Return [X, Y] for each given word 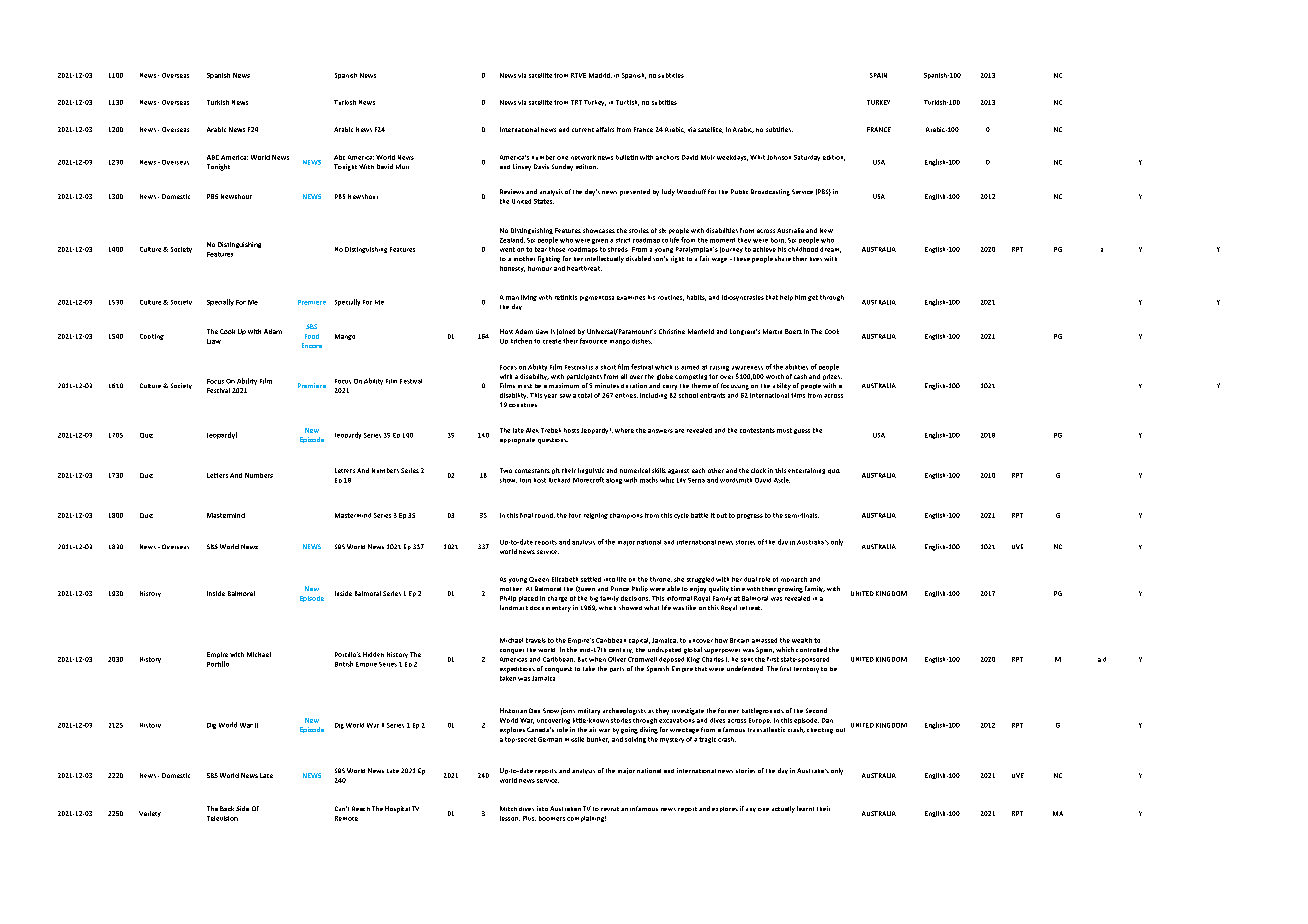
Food [312, 336]
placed [528, 599]
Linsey [522, 167]
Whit [757, 157]
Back [227, 808]
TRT [576, 102]
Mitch [508, 808]
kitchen [521, 341]
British [344, 664]
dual [750, 579]
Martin [772, 331]
